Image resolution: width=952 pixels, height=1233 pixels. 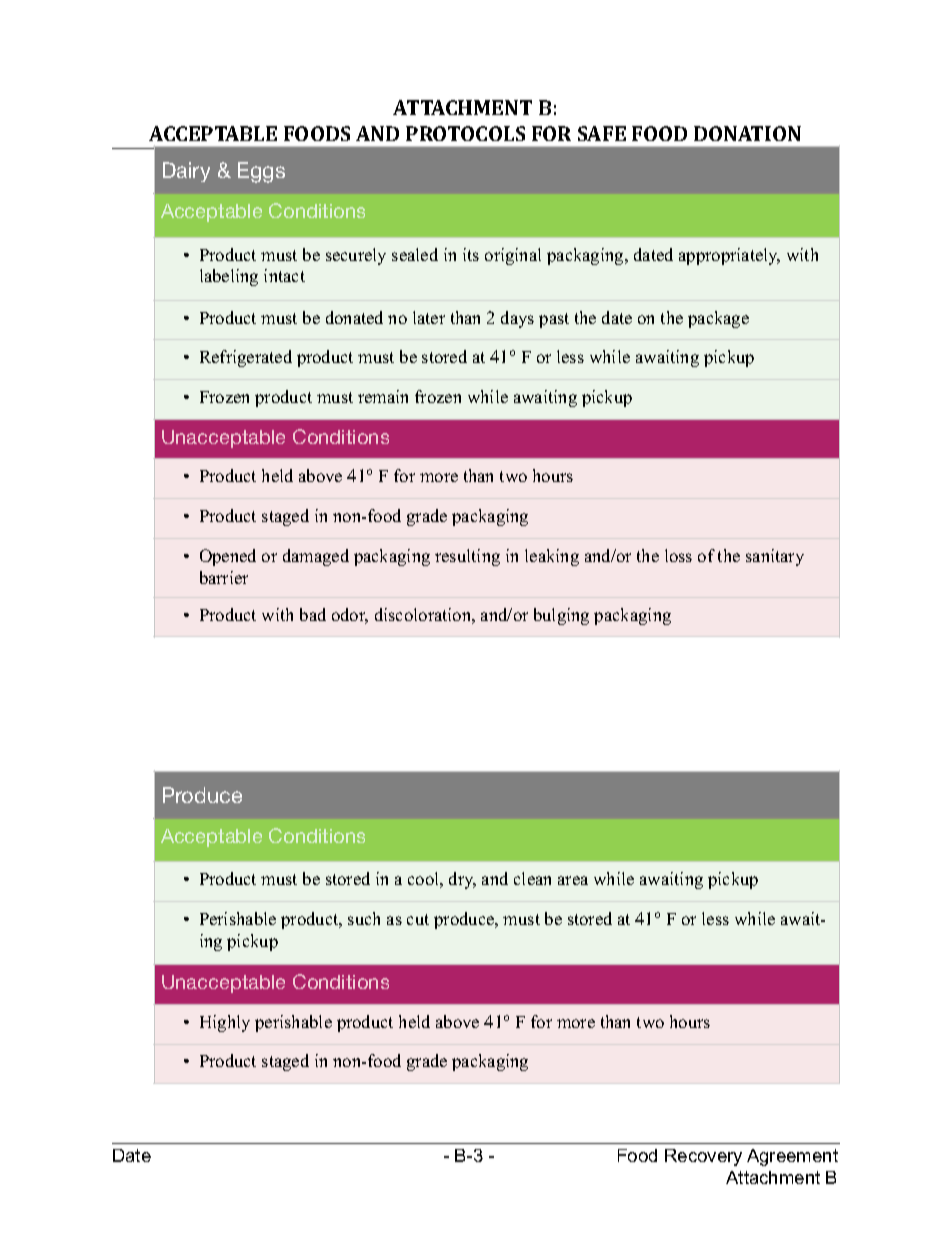 What do you see at coordinates (703, 1157) in the page?
I see `Recovery` at bounding box center [703, 1157].
